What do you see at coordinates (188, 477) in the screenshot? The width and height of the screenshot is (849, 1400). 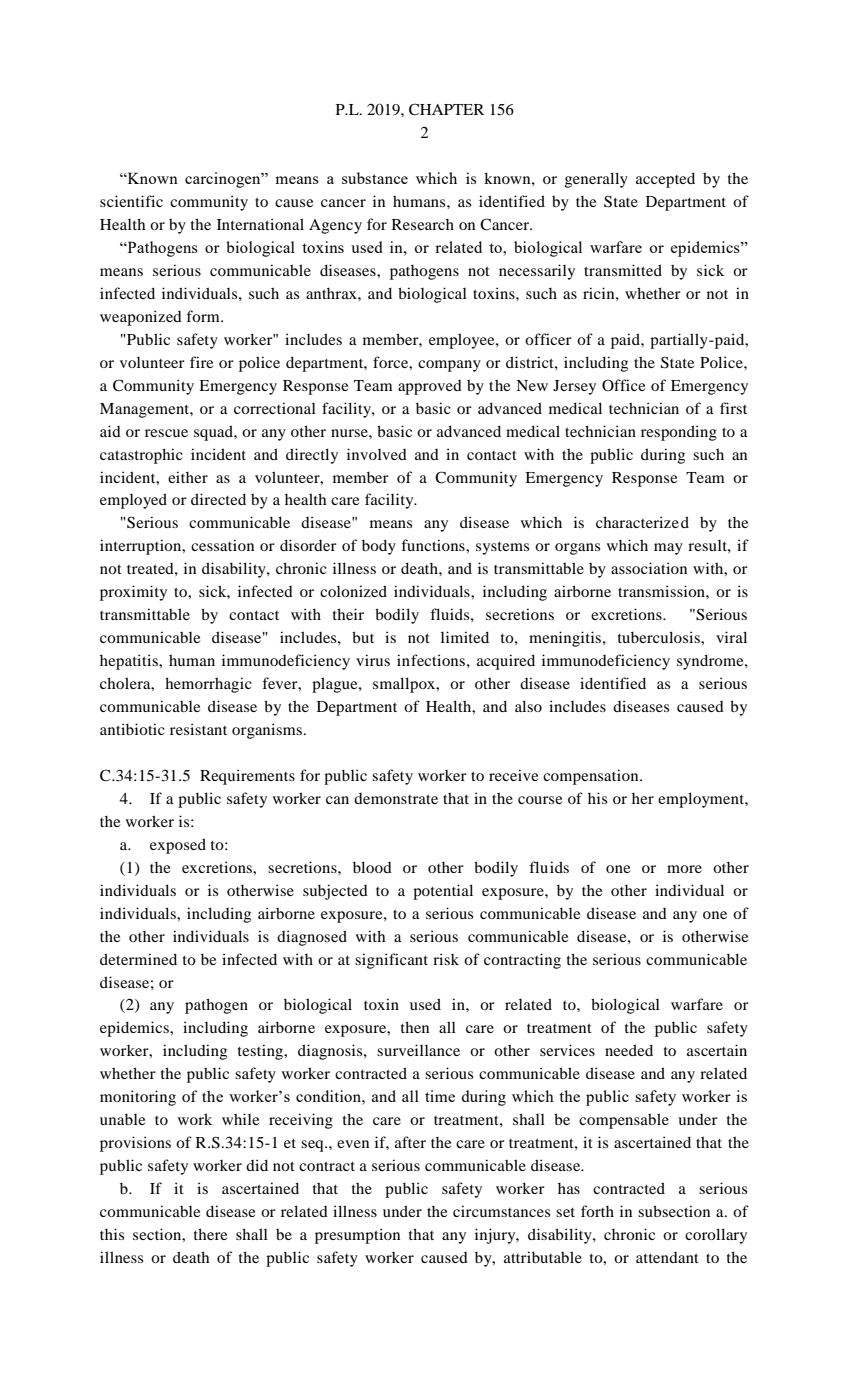 I see `either` at bounding box center [188, 477].
